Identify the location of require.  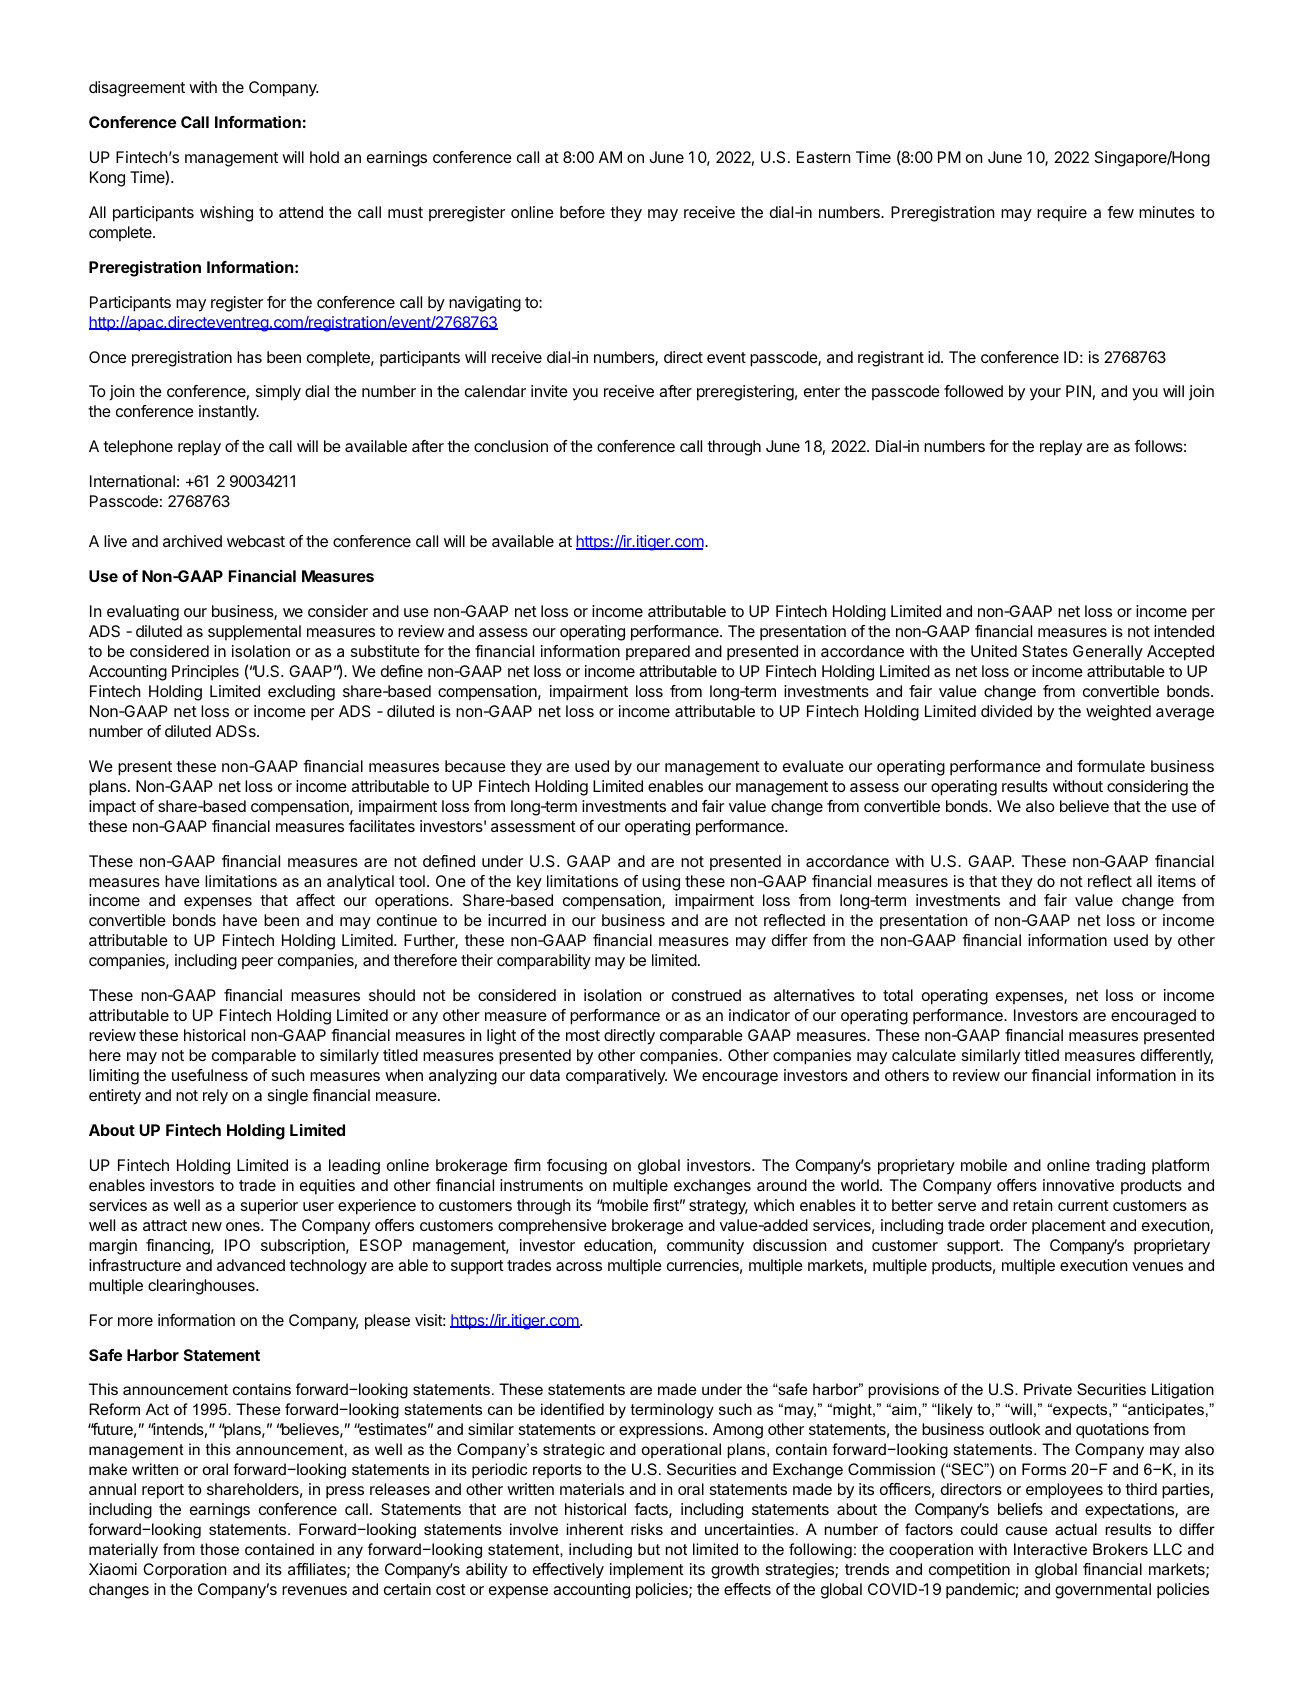
(1062, 214).
